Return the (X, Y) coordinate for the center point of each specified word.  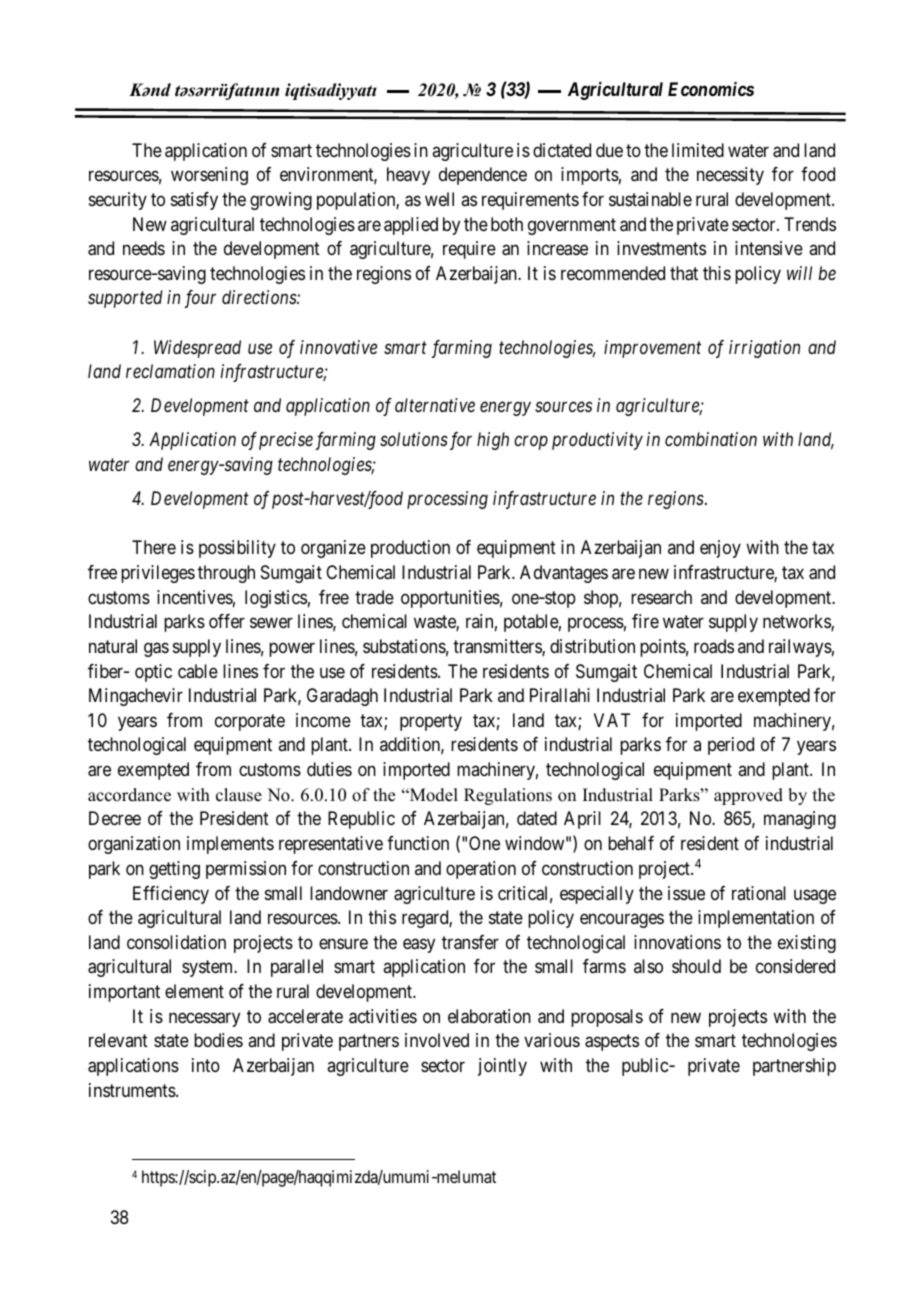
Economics (711, 89)
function (418, 843)
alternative (435, 405)
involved (437, 1040)
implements (230, 845)
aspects (612, 1043)
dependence (483, 176)
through (226, 574)
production (410, 549)
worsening (209, 176)
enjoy (720, 549)
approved (748, 796)
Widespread (197, 349)
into (206, 1065)
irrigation (764, 349)
